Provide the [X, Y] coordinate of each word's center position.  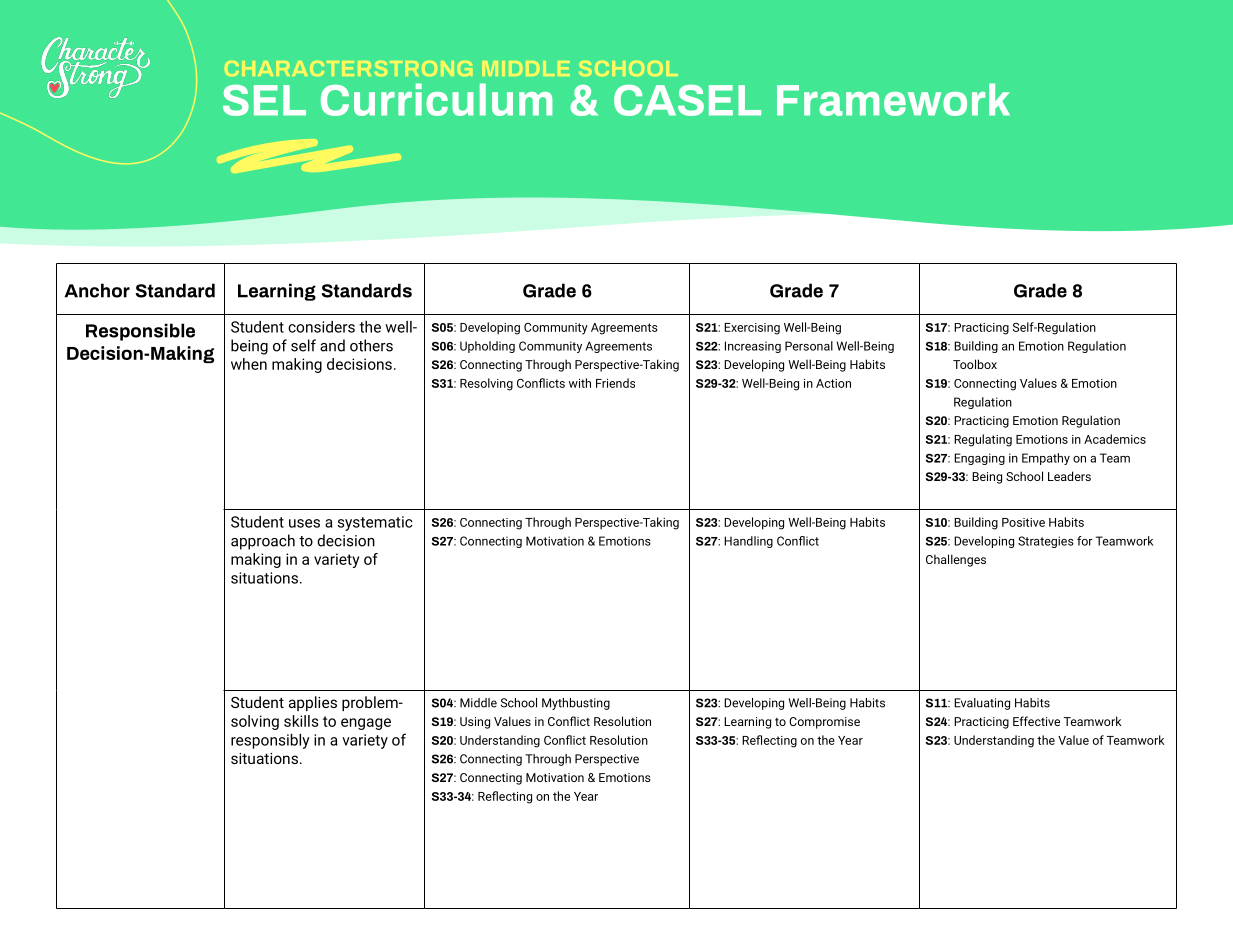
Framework [893, 99]
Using [475, 723]
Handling [748, 542]
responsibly [270, 741]
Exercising [752, 329]
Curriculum [436, 99]
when [249, 364]
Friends [615, 383]
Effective [1036, 721]
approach [263, 542]
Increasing [753, 347]
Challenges [956, 560]
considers [321, 327]
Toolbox [975, 364]
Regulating [983, 440]
